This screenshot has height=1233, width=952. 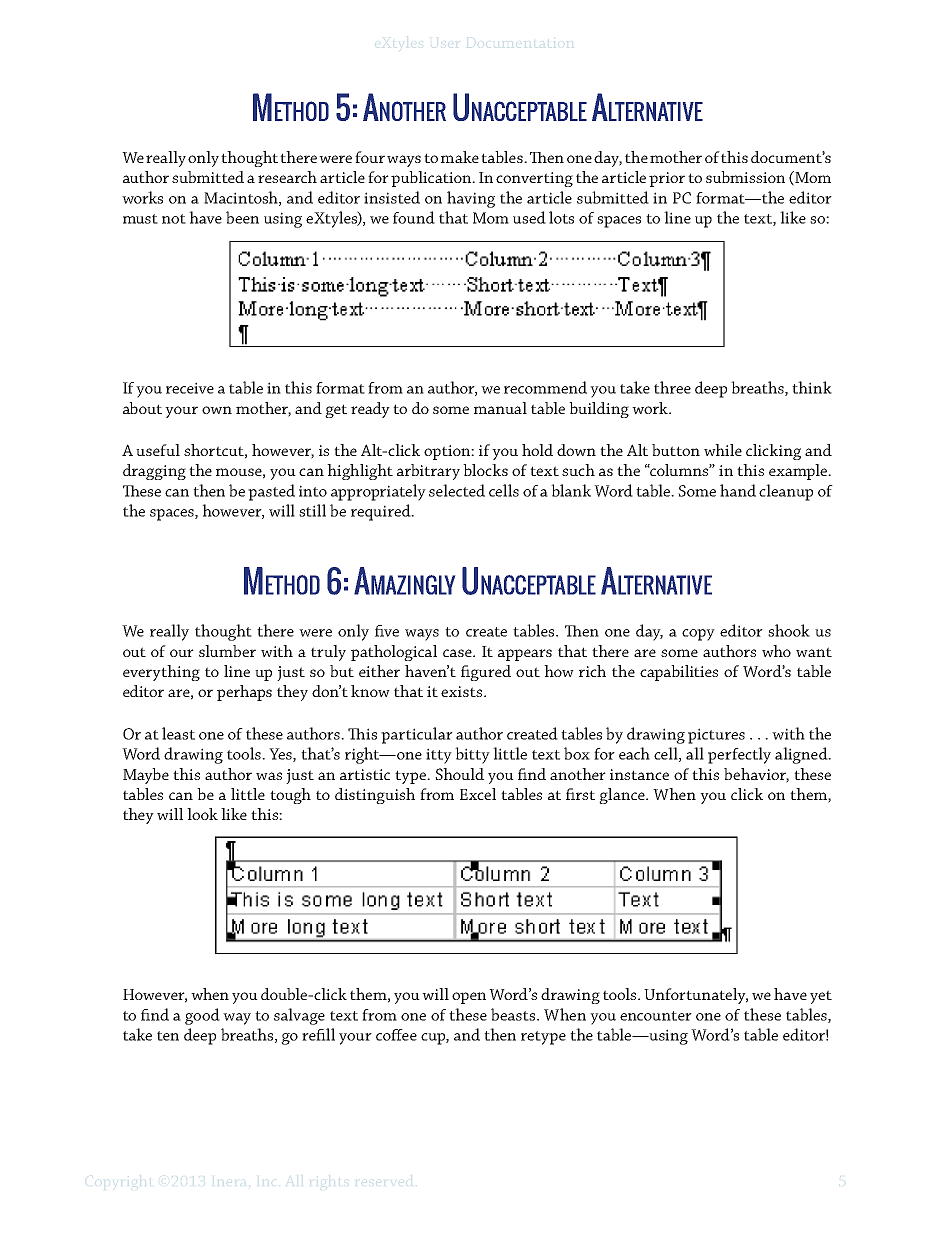 I want to click on three, so click(x=672, y=387).
